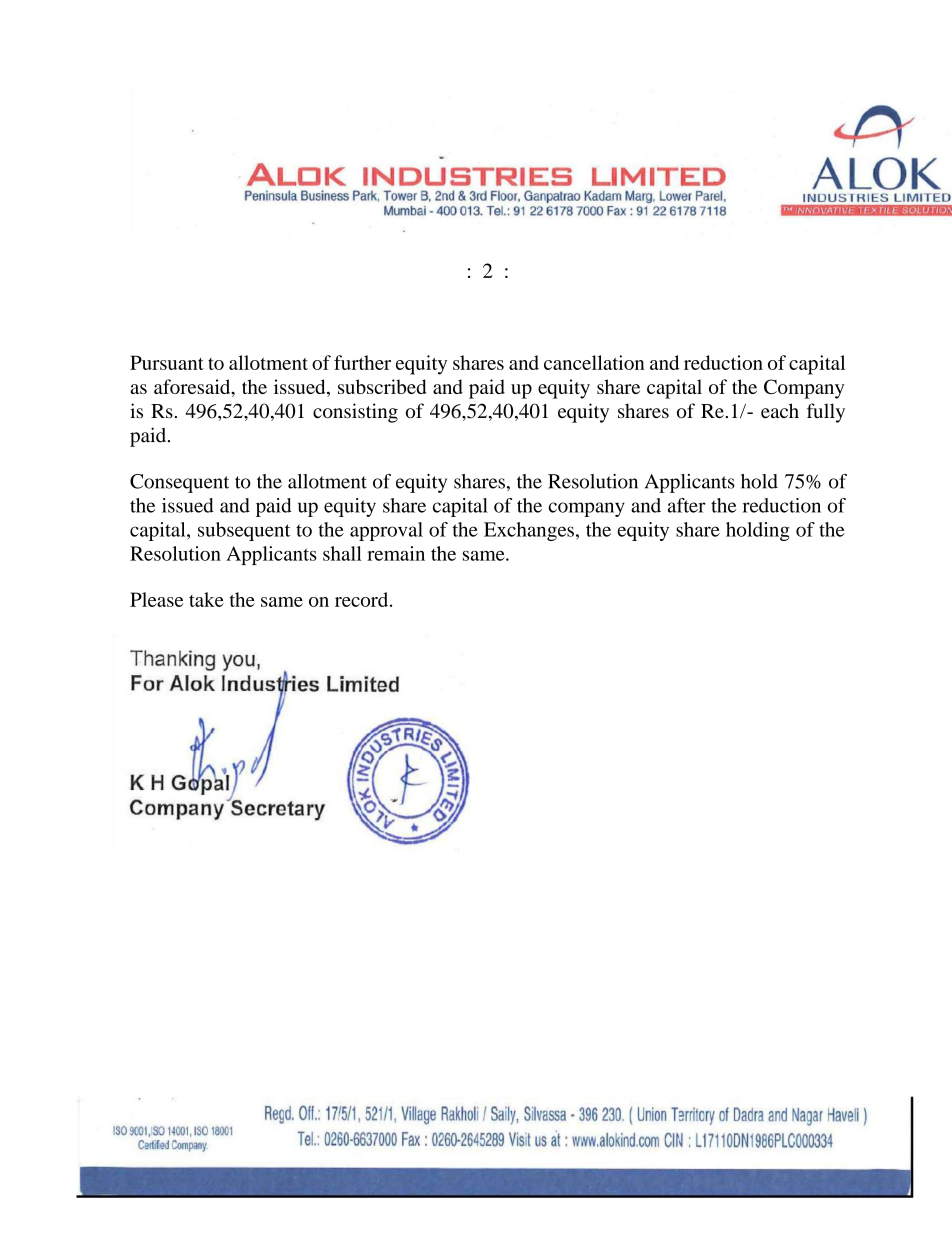 The width and height of the screenshot is (952, 1233). Describe the element at coordinates (167, 362) in the screenshot. I see `Pursuant` at that location.
